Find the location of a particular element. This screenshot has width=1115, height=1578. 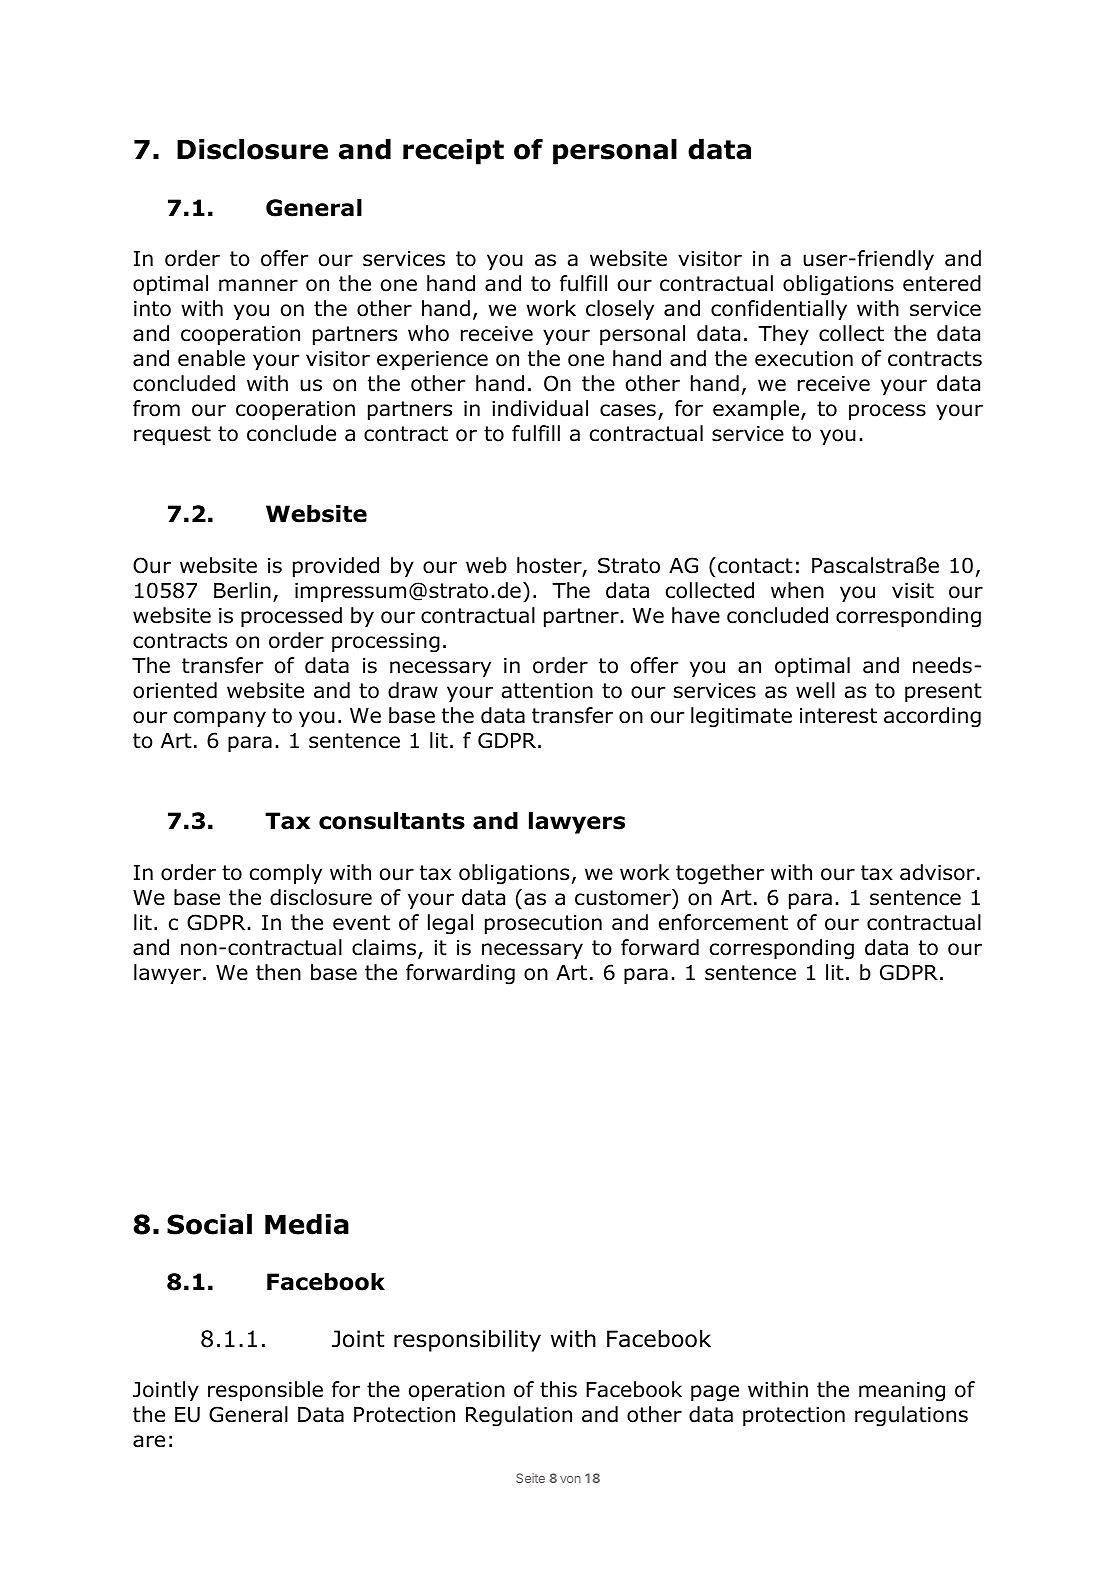

customer is located at coordinates (624, 897).
